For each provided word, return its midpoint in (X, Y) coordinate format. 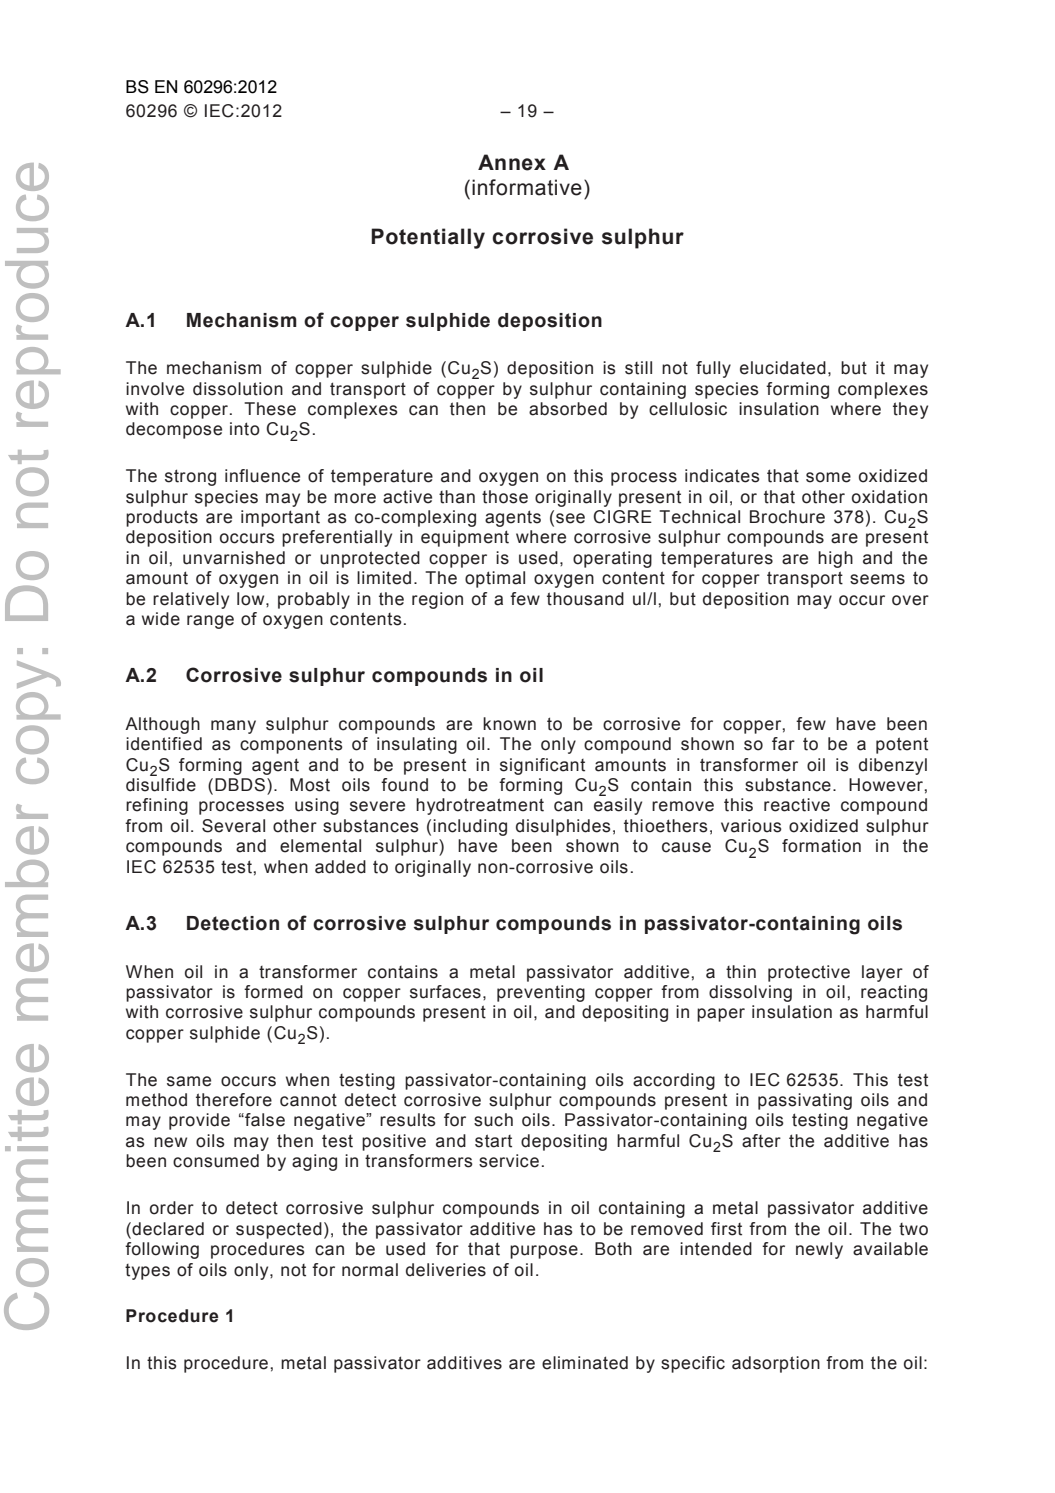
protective (809, 973)
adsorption (776, 1364)
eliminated (585, 1363)
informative (527, 187)
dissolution (238, 389)
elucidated (783, 368)
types (147, 1272)
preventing (541, 993)
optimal (495, 579)
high (835, 559)
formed (273, 992)
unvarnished (234, 558)
